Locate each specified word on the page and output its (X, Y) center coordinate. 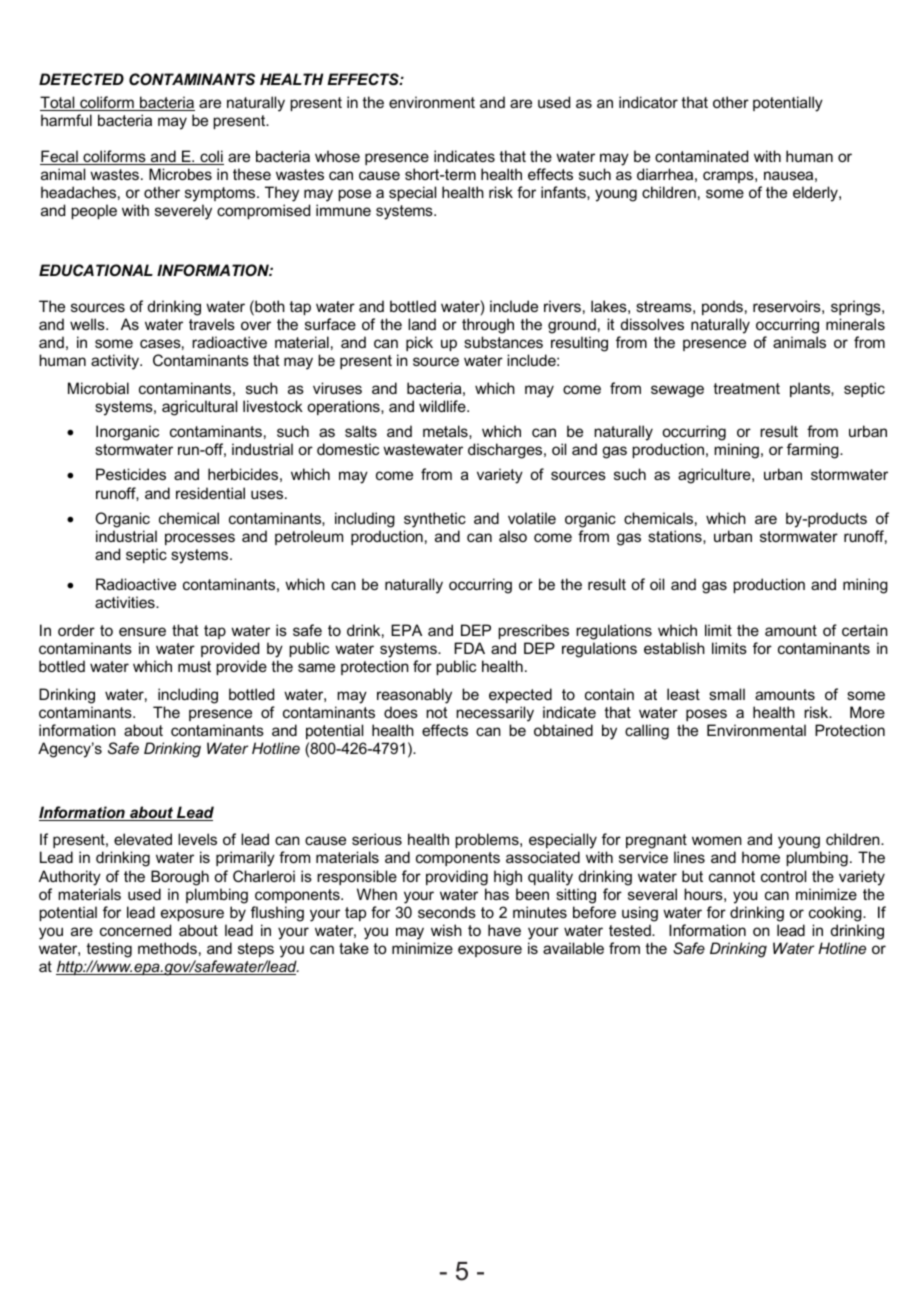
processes (200, 539)
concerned (135, 930)
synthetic (435, 520)
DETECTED (81, 79)
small (727, 694)
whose (337, 156)
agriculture (715, 476)
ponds (722, 307)
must (194, 666)
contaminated (701, 156)
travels (212, 324)
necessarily (495, 714)
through (488, 326)
